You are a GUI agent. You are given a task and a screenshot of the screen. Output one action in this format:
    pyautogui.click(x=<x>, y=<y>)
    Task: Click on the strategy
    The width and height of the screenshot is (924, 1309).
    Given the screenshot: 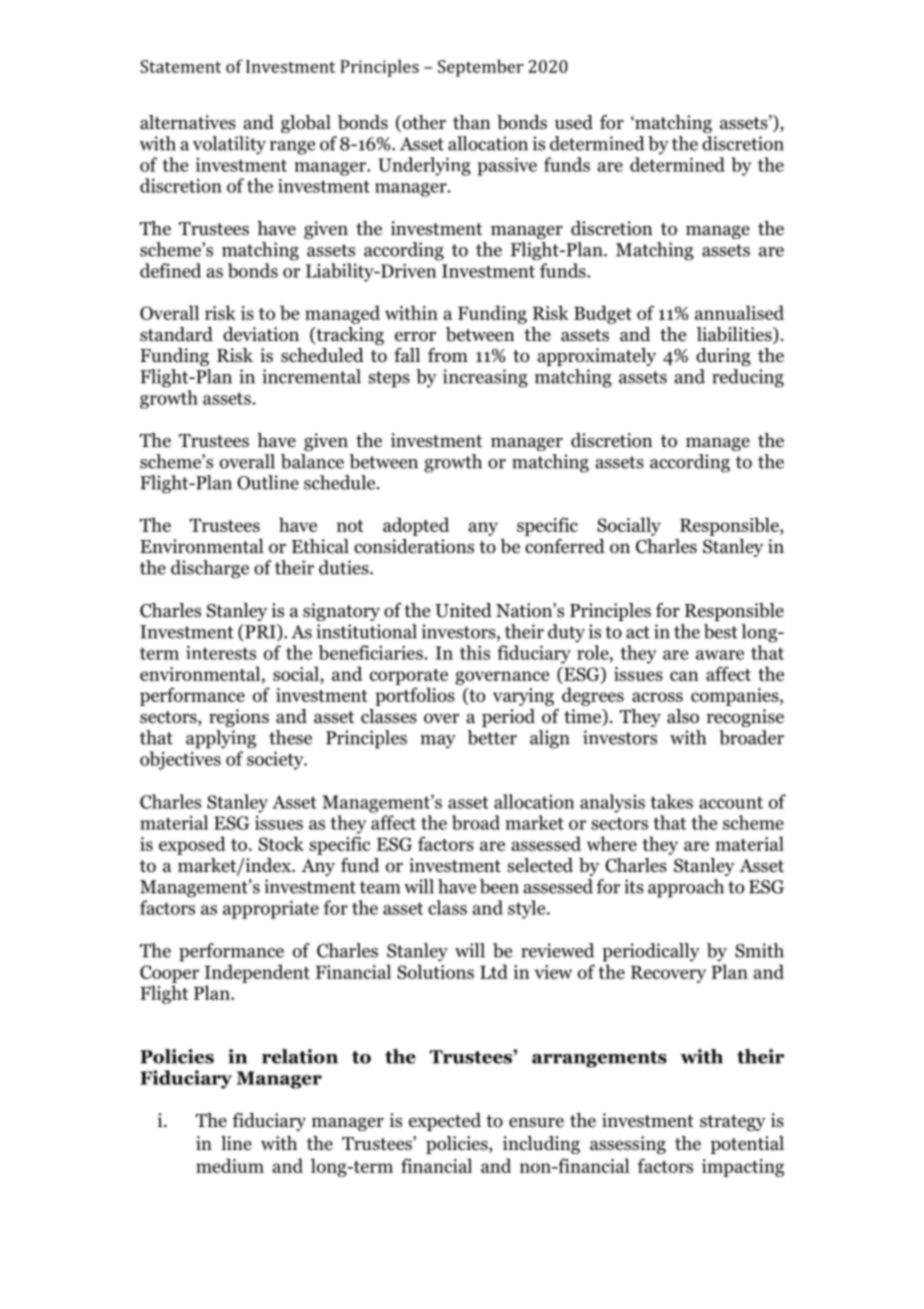 What is the action you would take?
    pyautogui.click(x=733, y=1123)
